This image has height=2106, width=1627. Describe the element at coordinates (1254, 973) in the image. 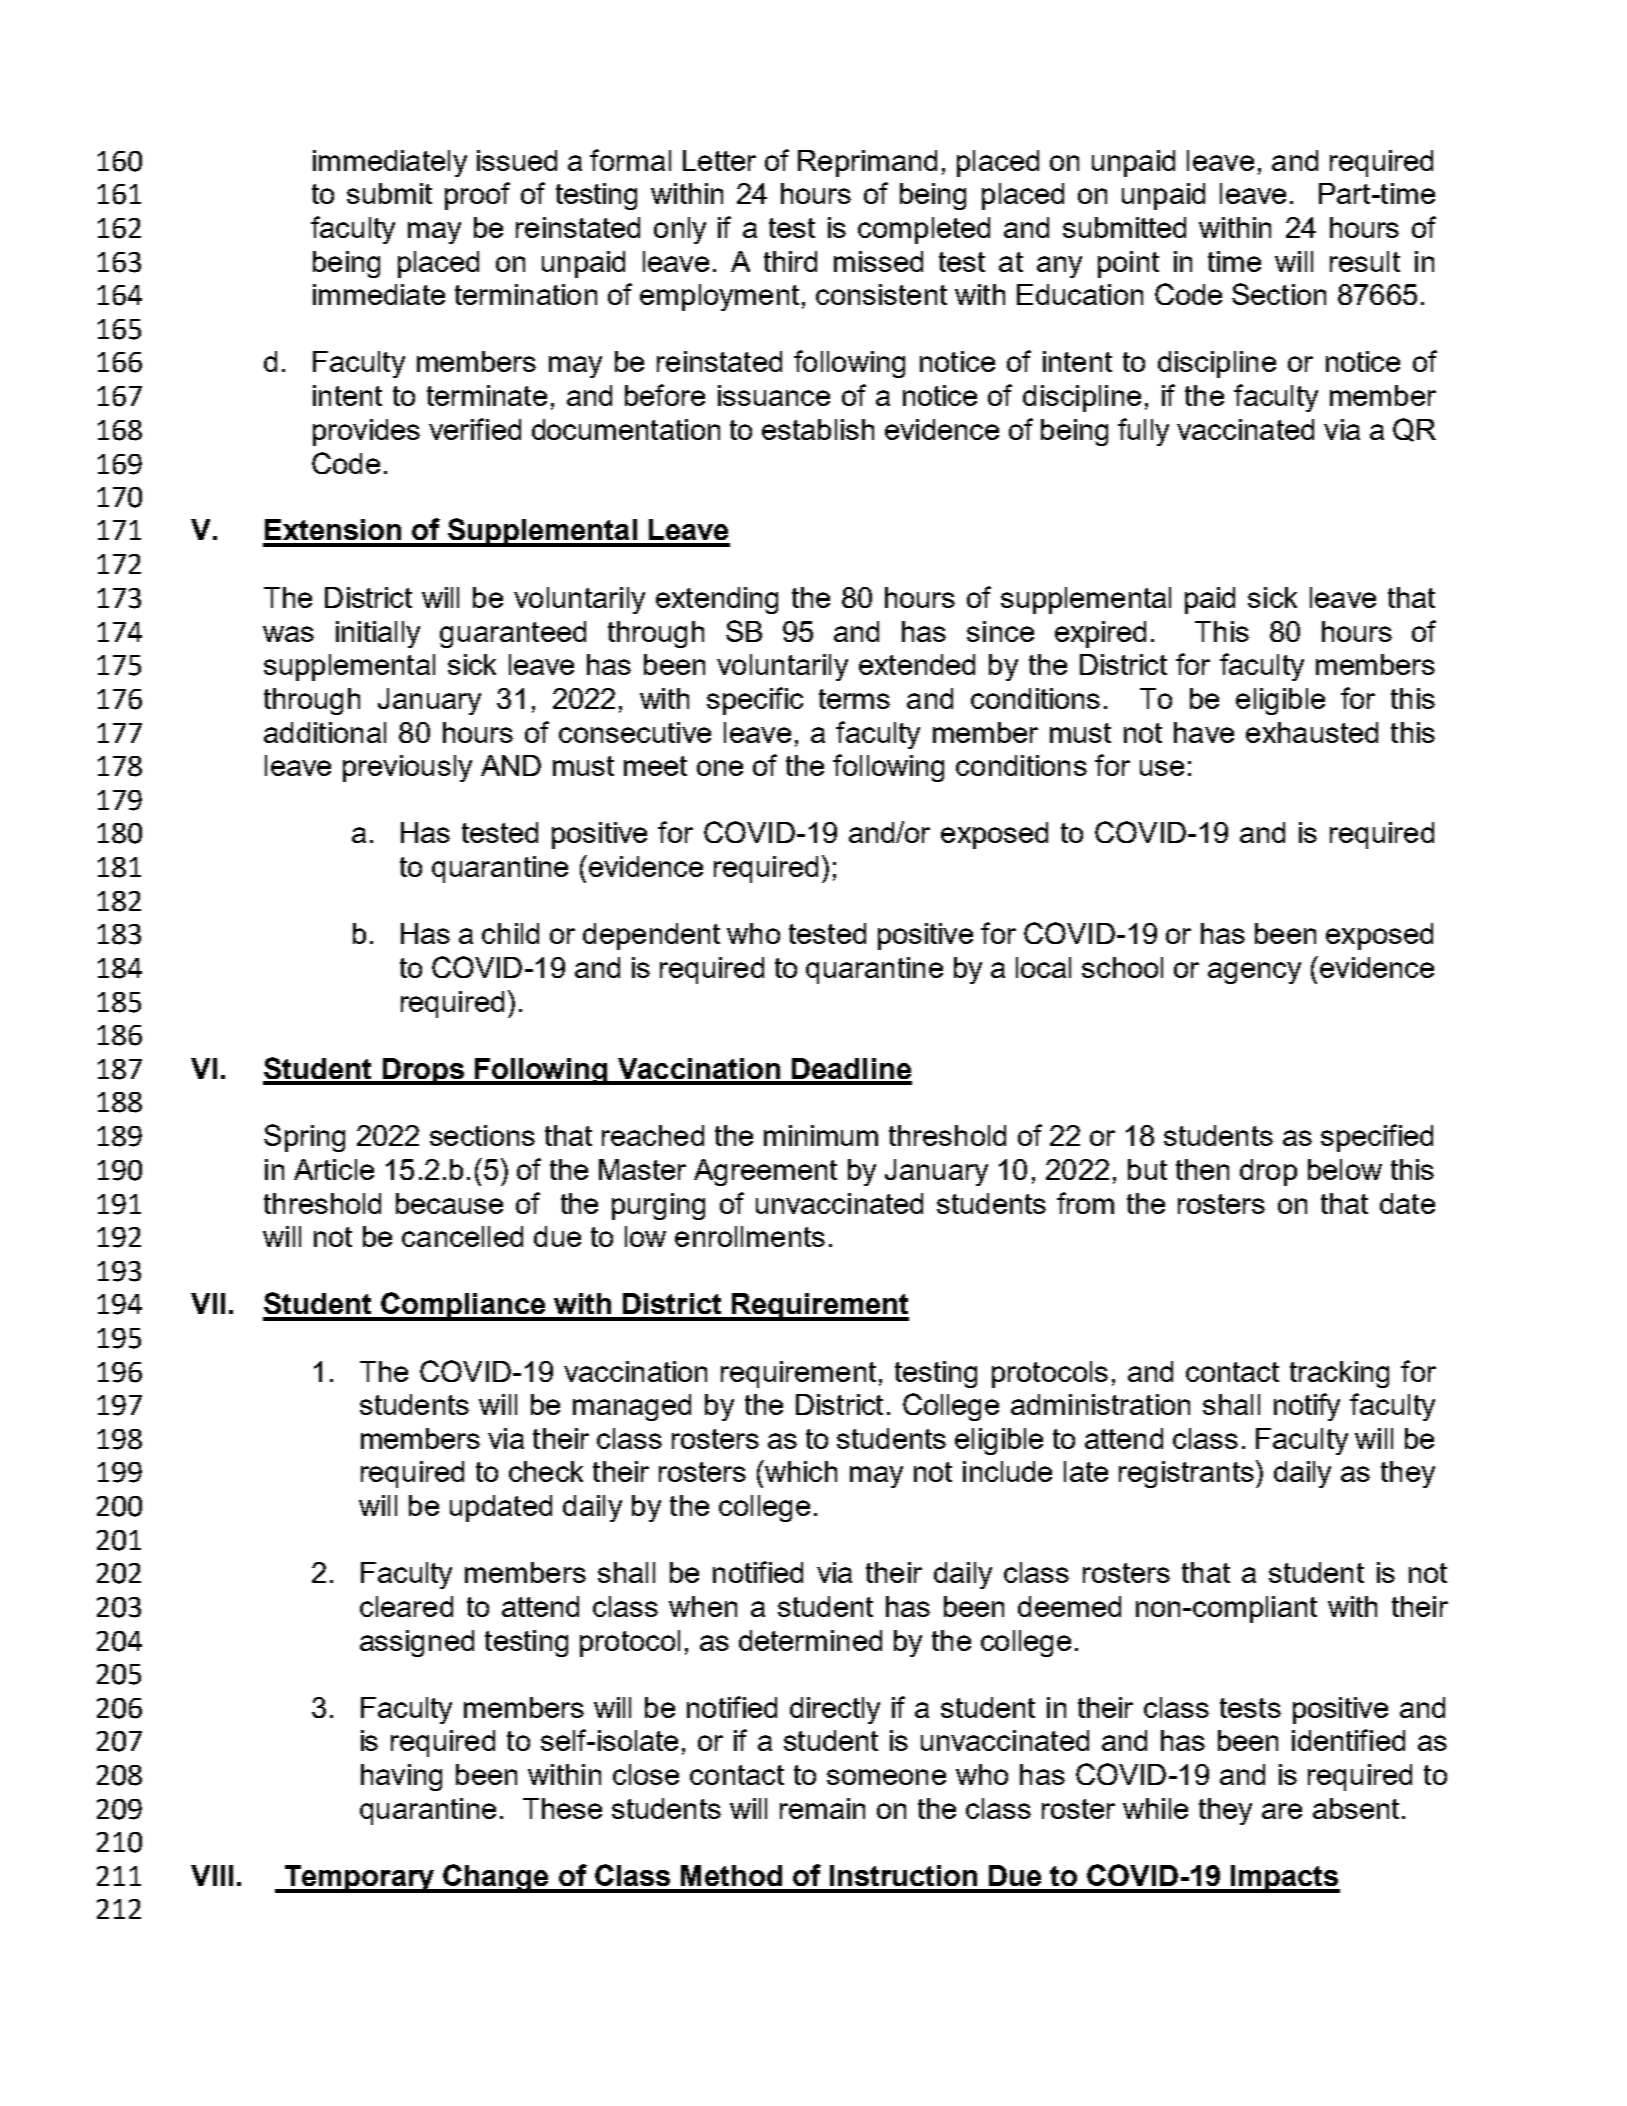

I see `agency` at that location.
